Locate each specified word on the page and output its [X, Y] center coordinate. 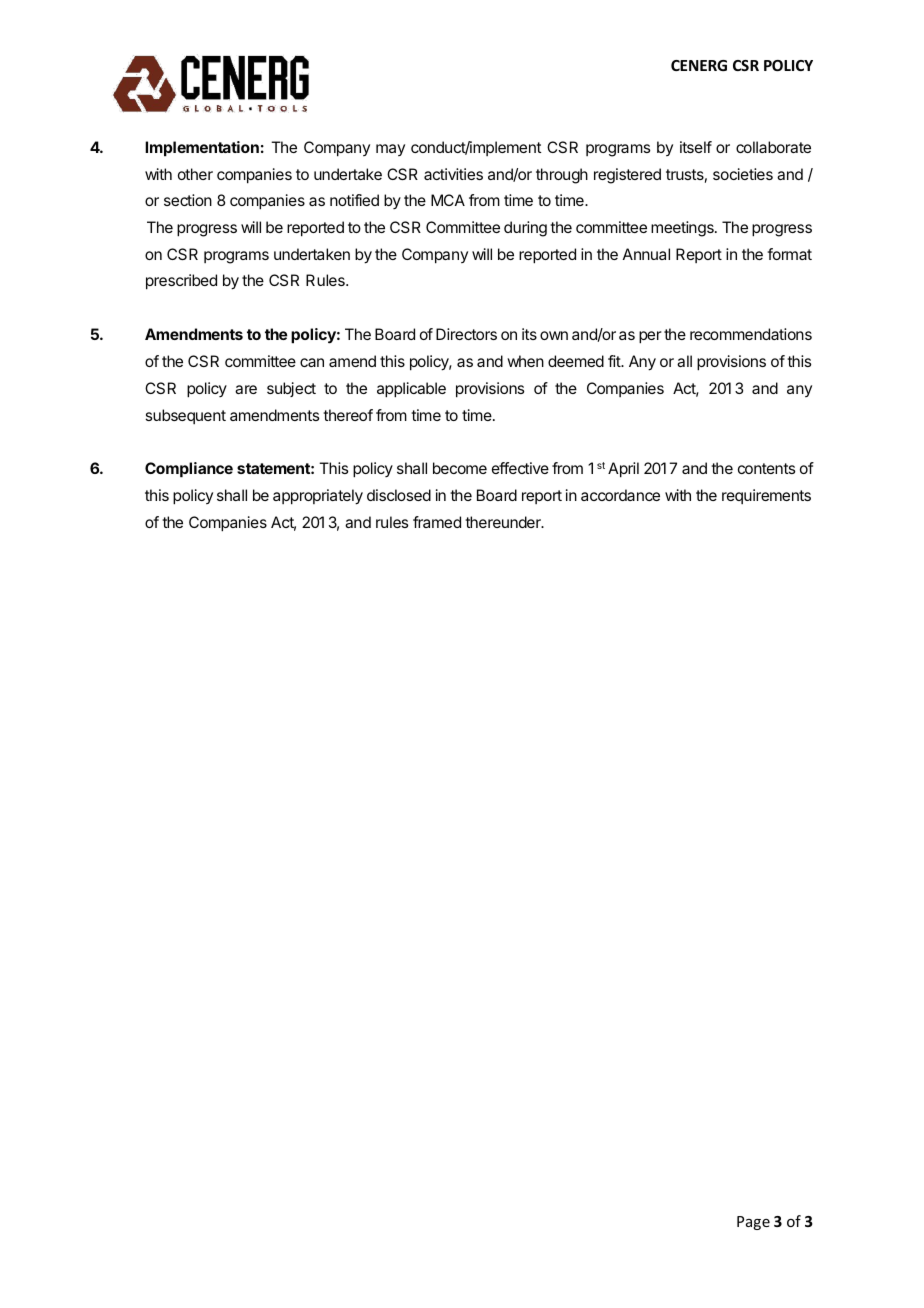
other [195, 174]
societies [743, 174]
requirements [766, 496]
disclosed [399, 495]
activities [453, 174]
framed [437, 522]
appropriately [318, 497]
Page [753, 1223]
